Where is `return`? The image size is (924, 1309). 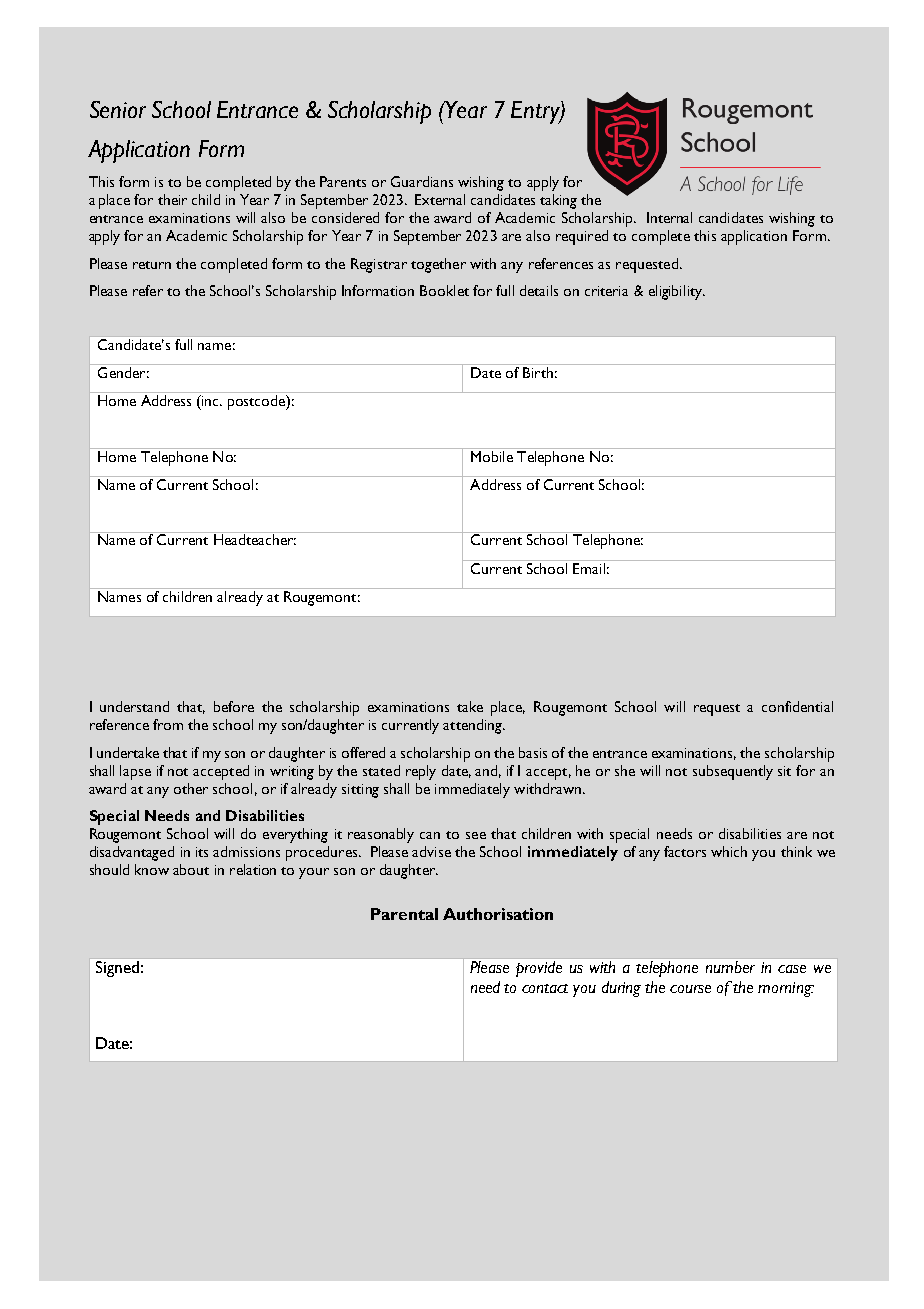
return is located at coordinates (152, 265).
